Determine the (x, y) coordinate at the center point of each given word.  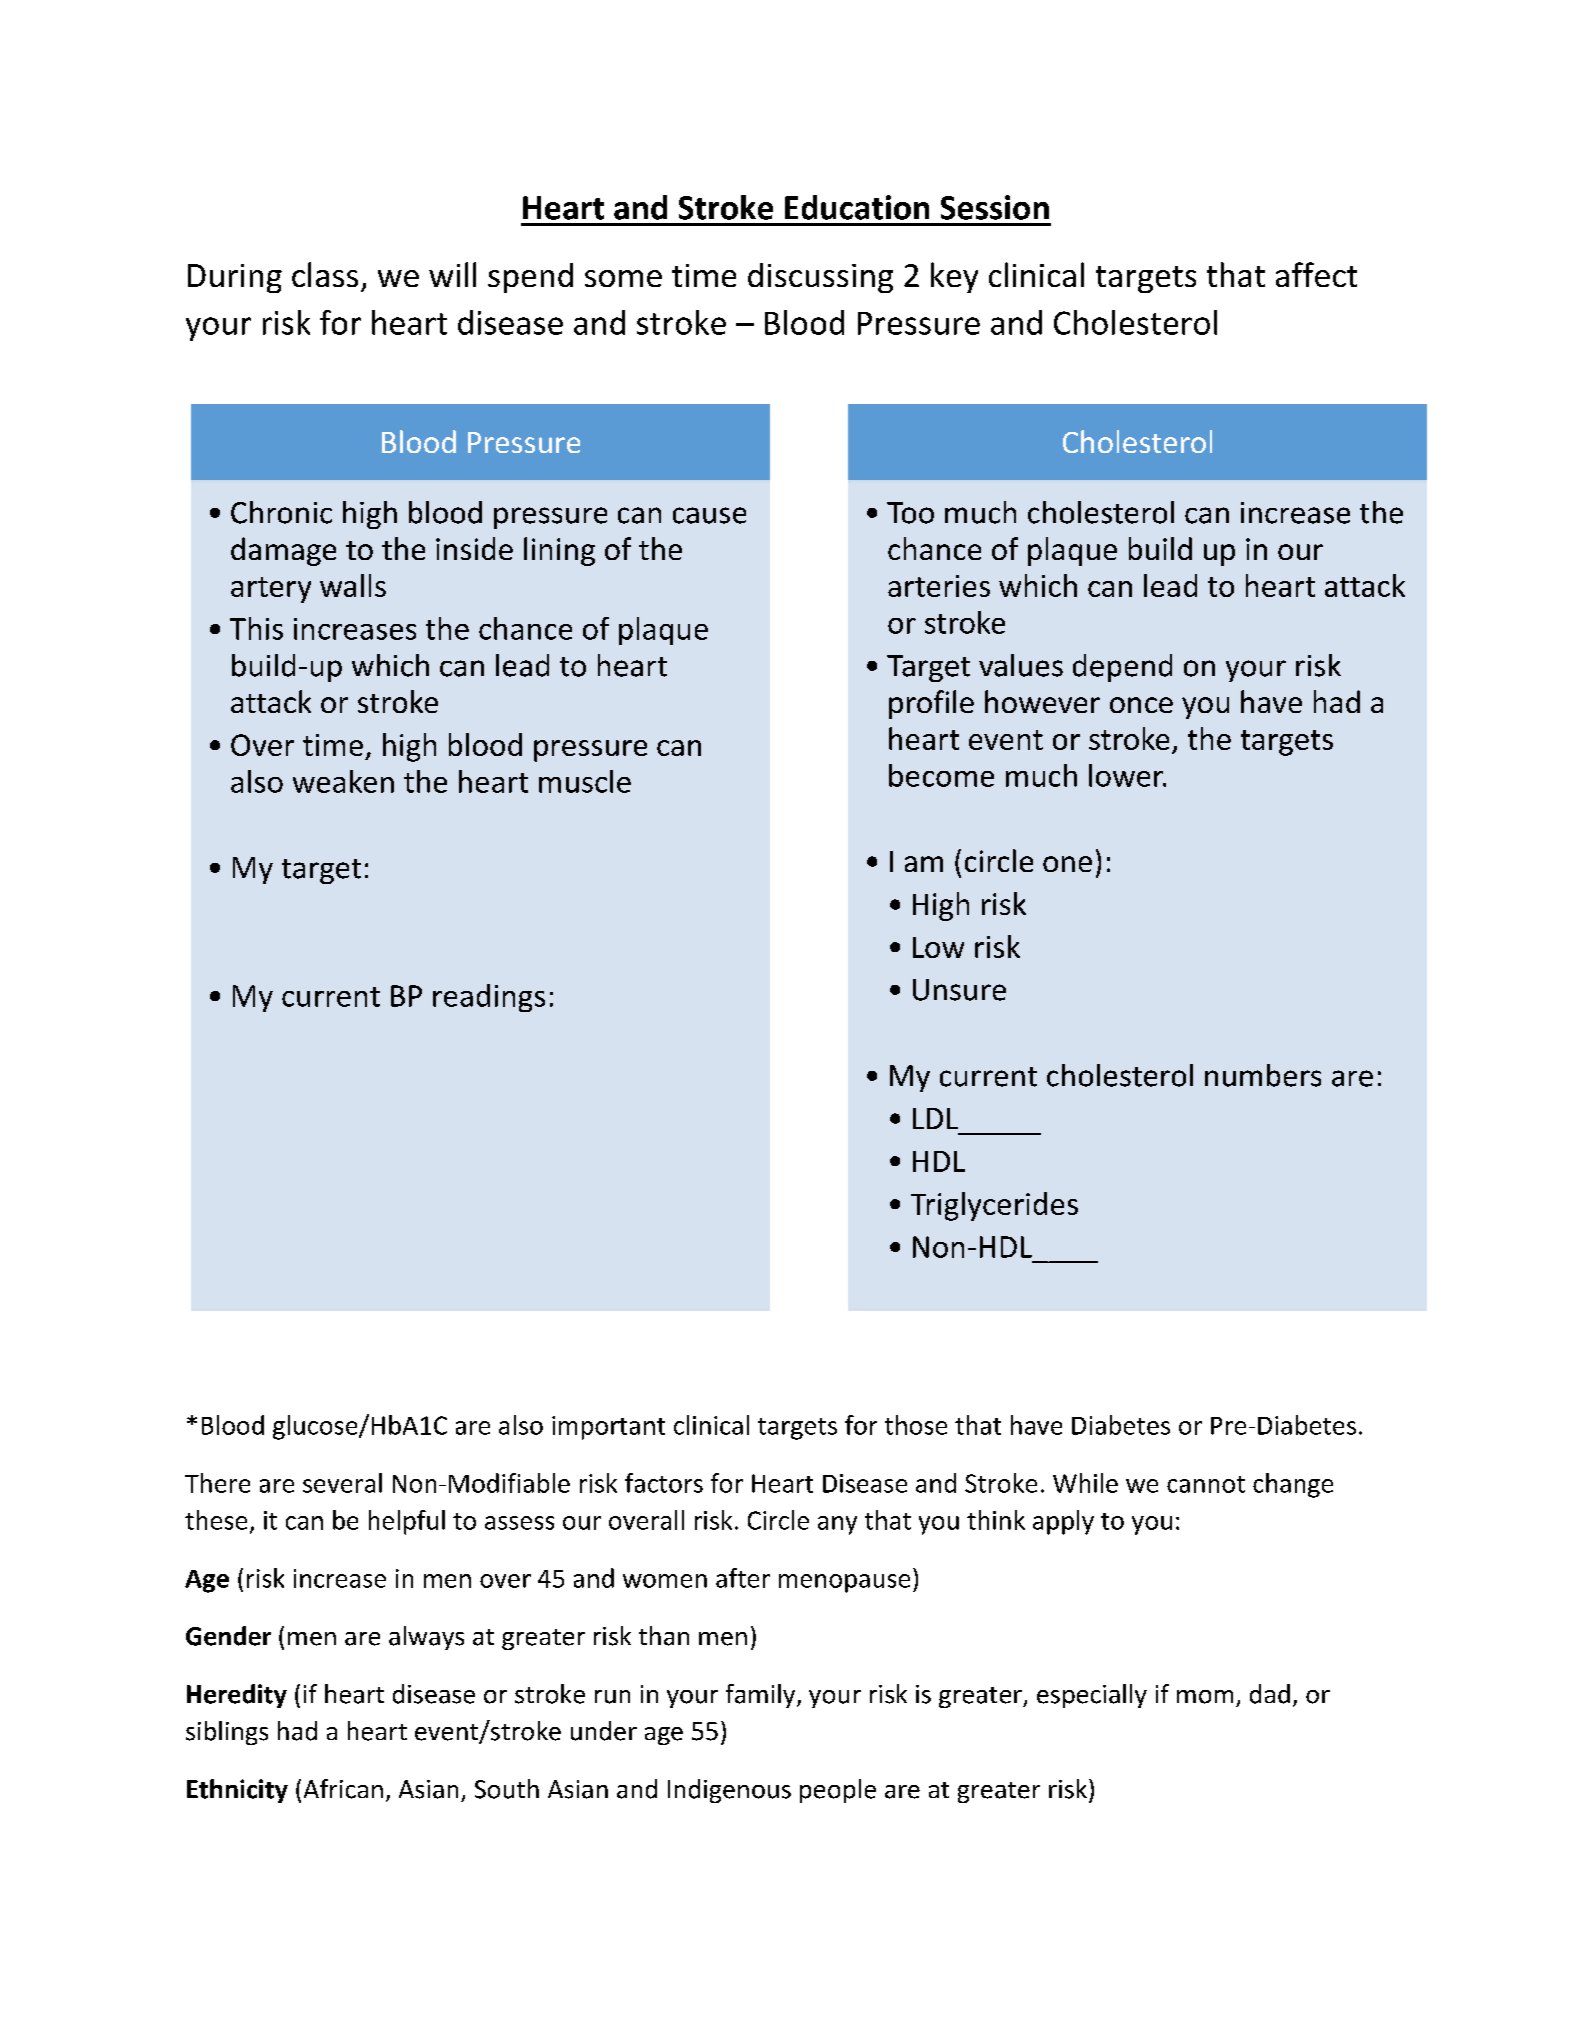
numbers (1263, 1075)
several (342, 1483)
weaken (343, 781)
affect (1316, 274)
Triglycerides (994, 1206)
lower (1127, 775)
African (343, 1789)
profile (931, 704)
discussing (820, 278)
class (325, 274)
